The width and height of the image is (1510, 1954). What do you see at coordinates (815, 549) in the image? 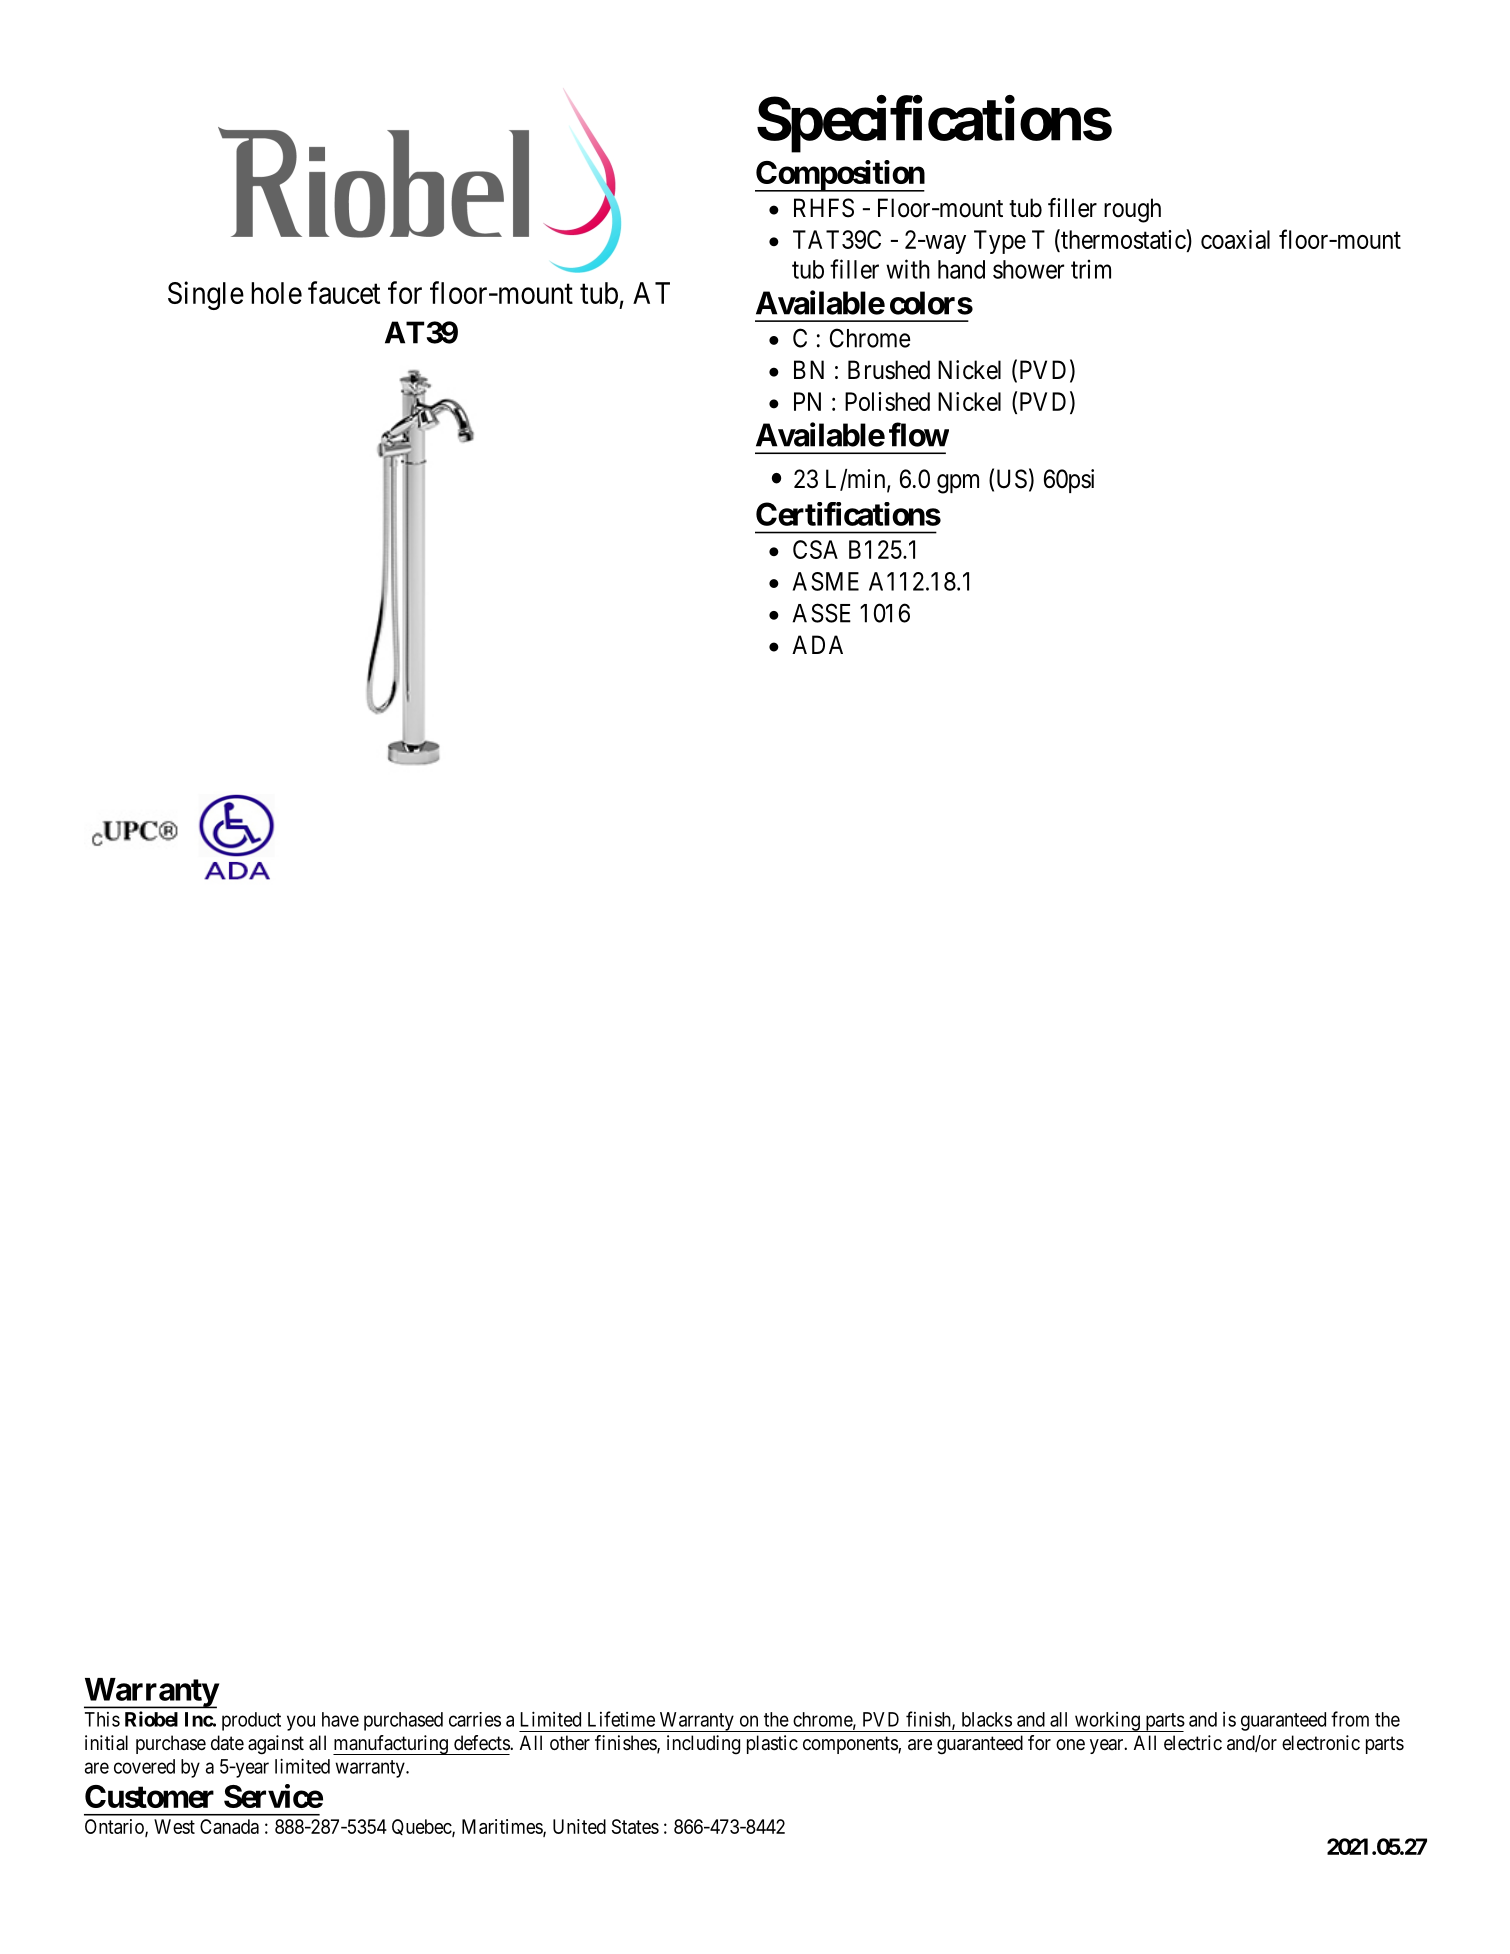
I see `CSA` at bounding box center [815, 549].
